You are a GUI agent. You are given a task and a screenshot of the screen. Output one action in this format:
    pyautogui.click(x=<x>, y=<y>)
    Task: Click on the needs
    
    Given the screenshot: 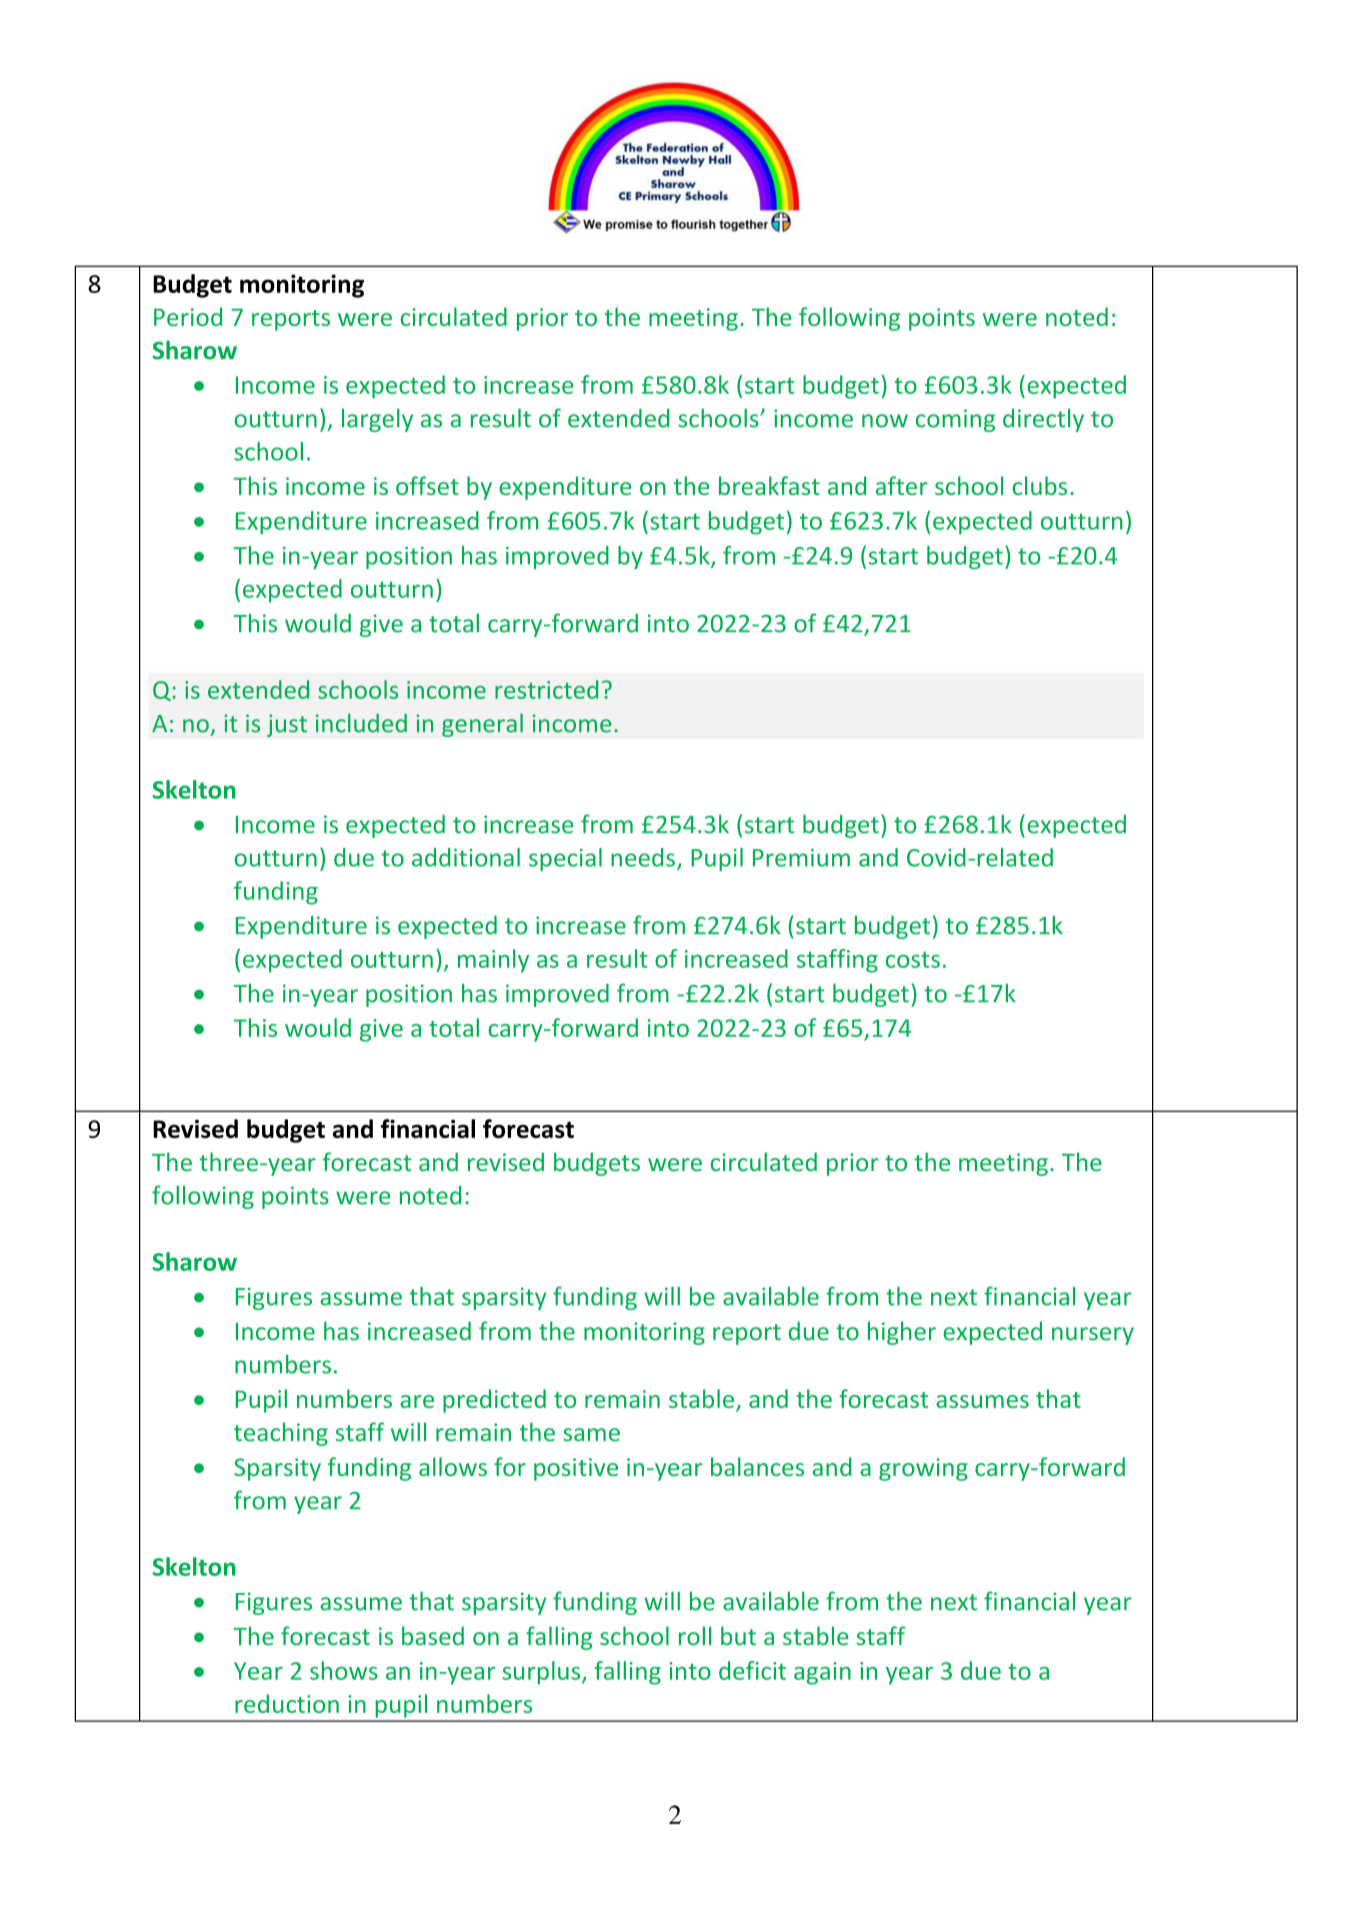 What is the action you would take?
    pyautogui.click(x=643, y=857)
